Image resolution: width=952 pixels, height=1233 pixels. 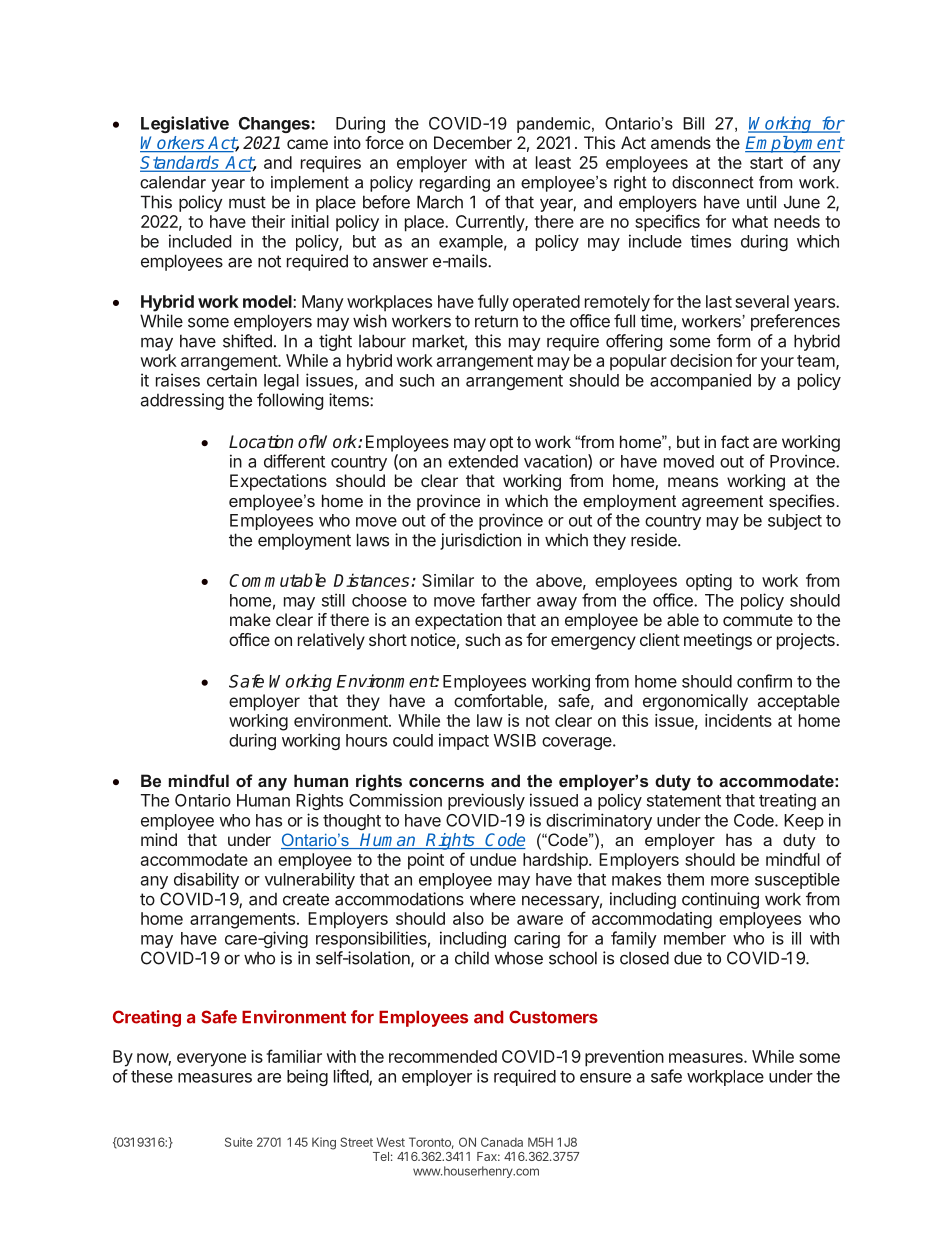 I want to click on December, so click(x=473, y=142).
